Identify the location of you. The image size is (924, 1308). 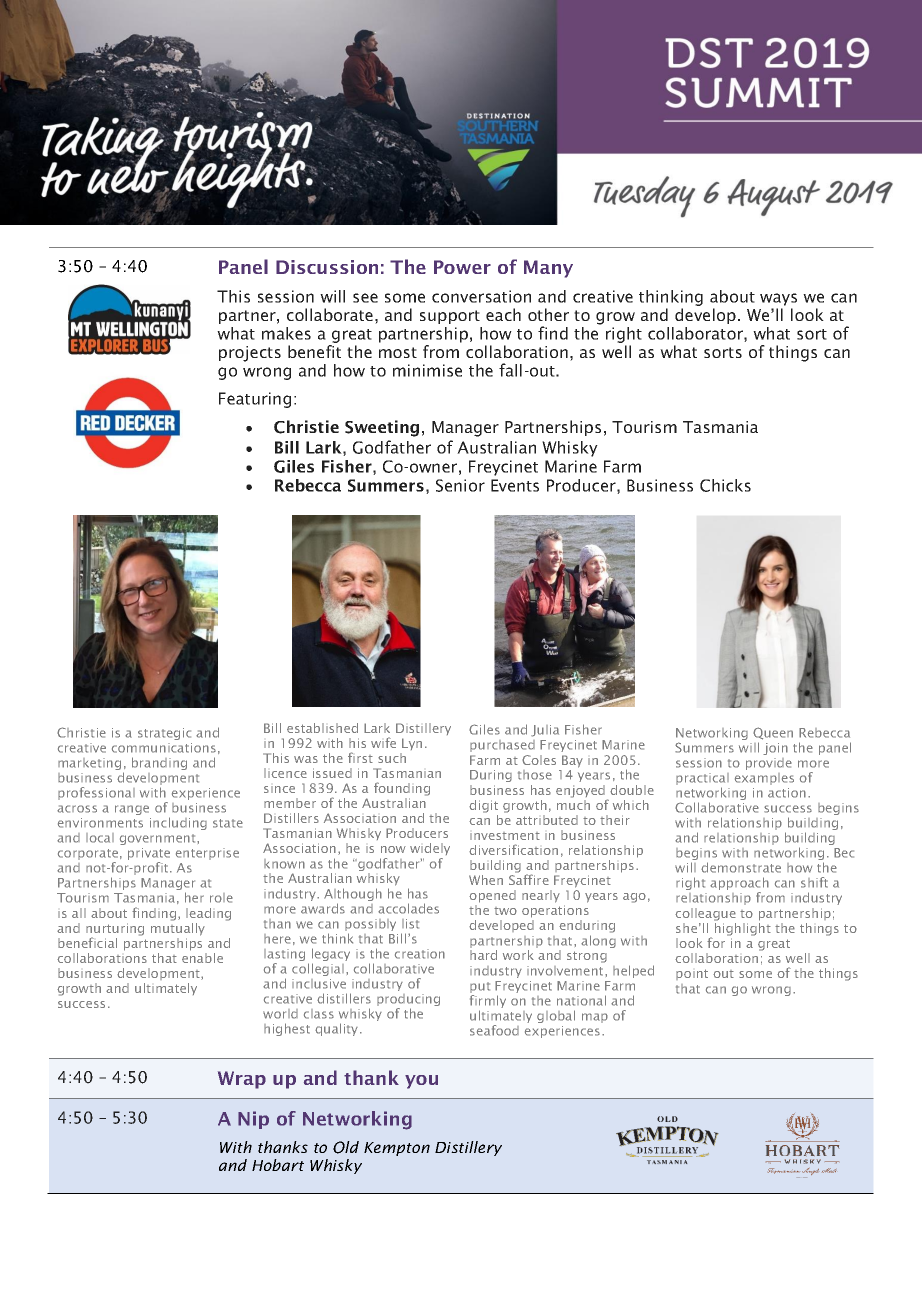
(421, 1082).
